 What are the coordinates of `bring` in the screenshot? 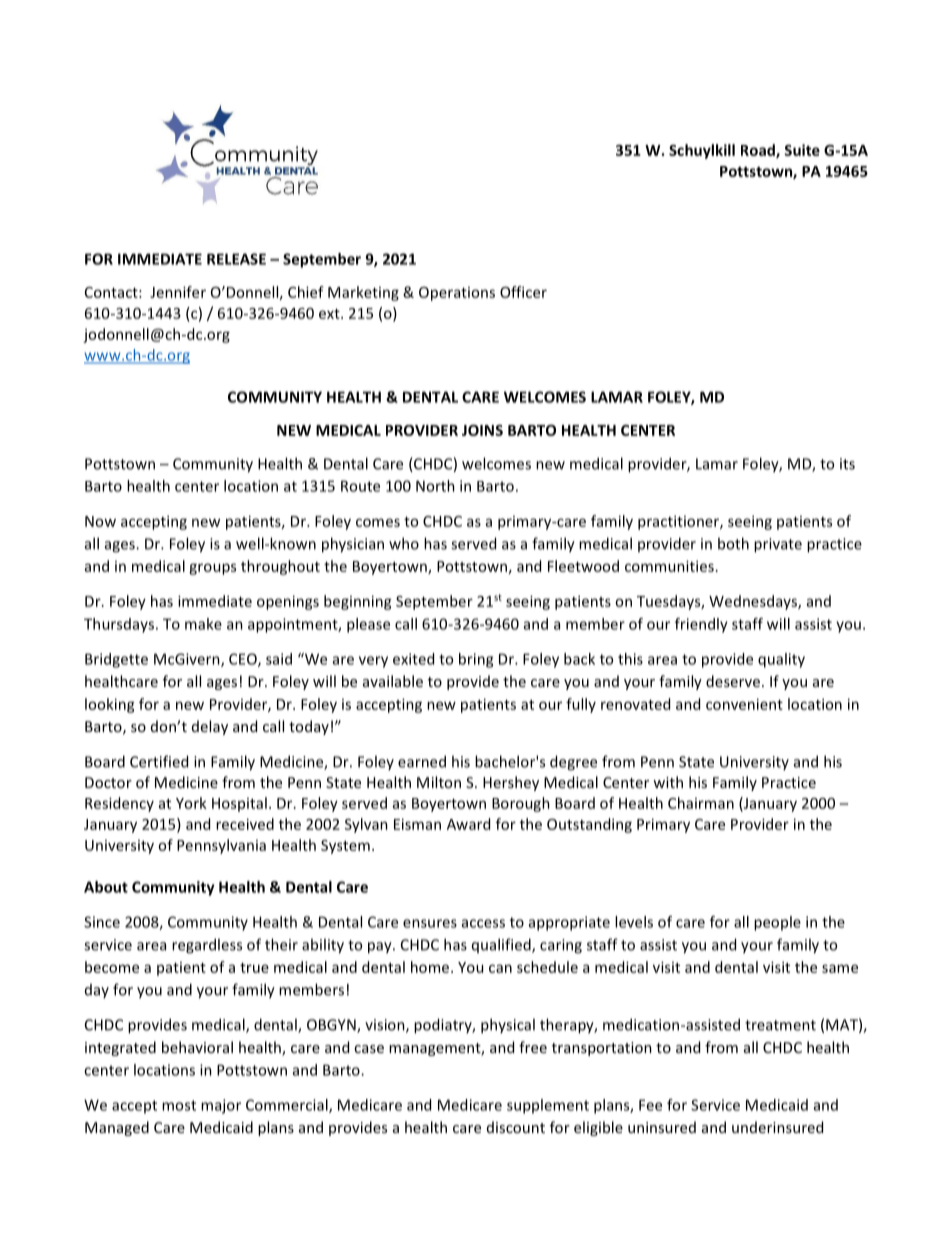 It's located at (476, 660).
